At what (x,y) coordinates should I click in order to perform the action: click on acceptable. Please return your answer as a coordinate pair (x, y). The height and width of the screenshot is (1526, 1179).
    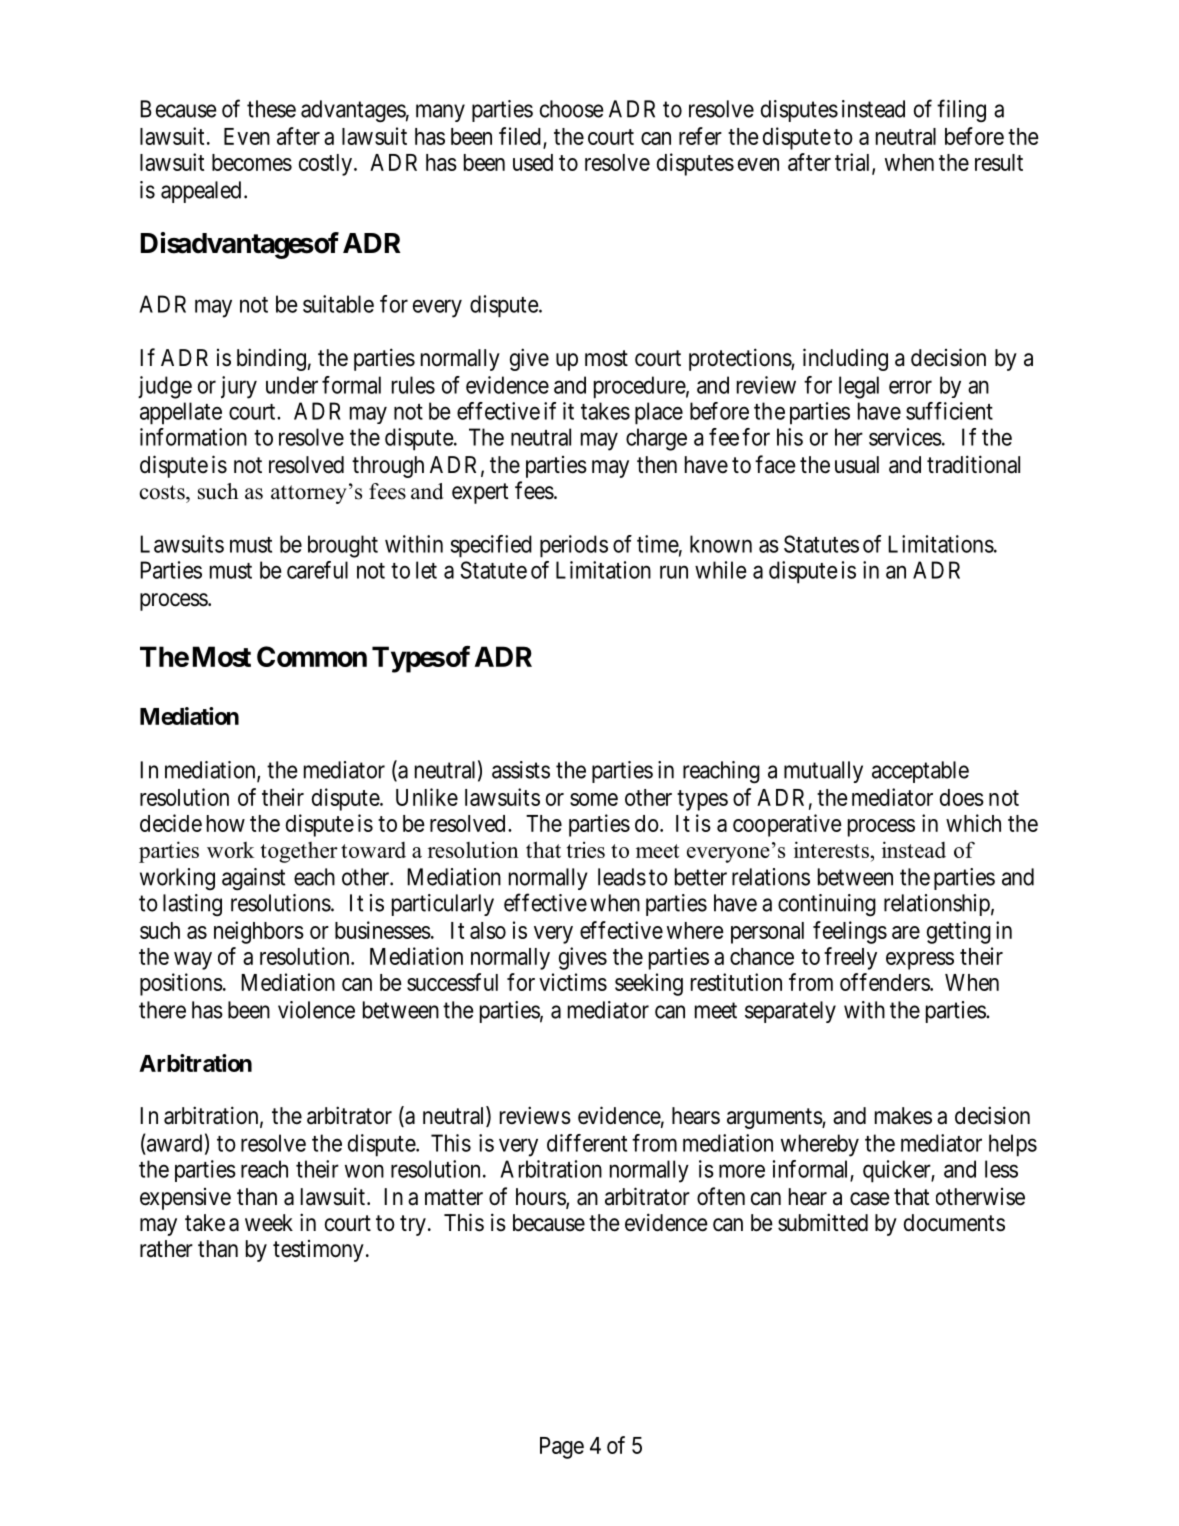
    Looking at the image, I should click on (920, 772).
